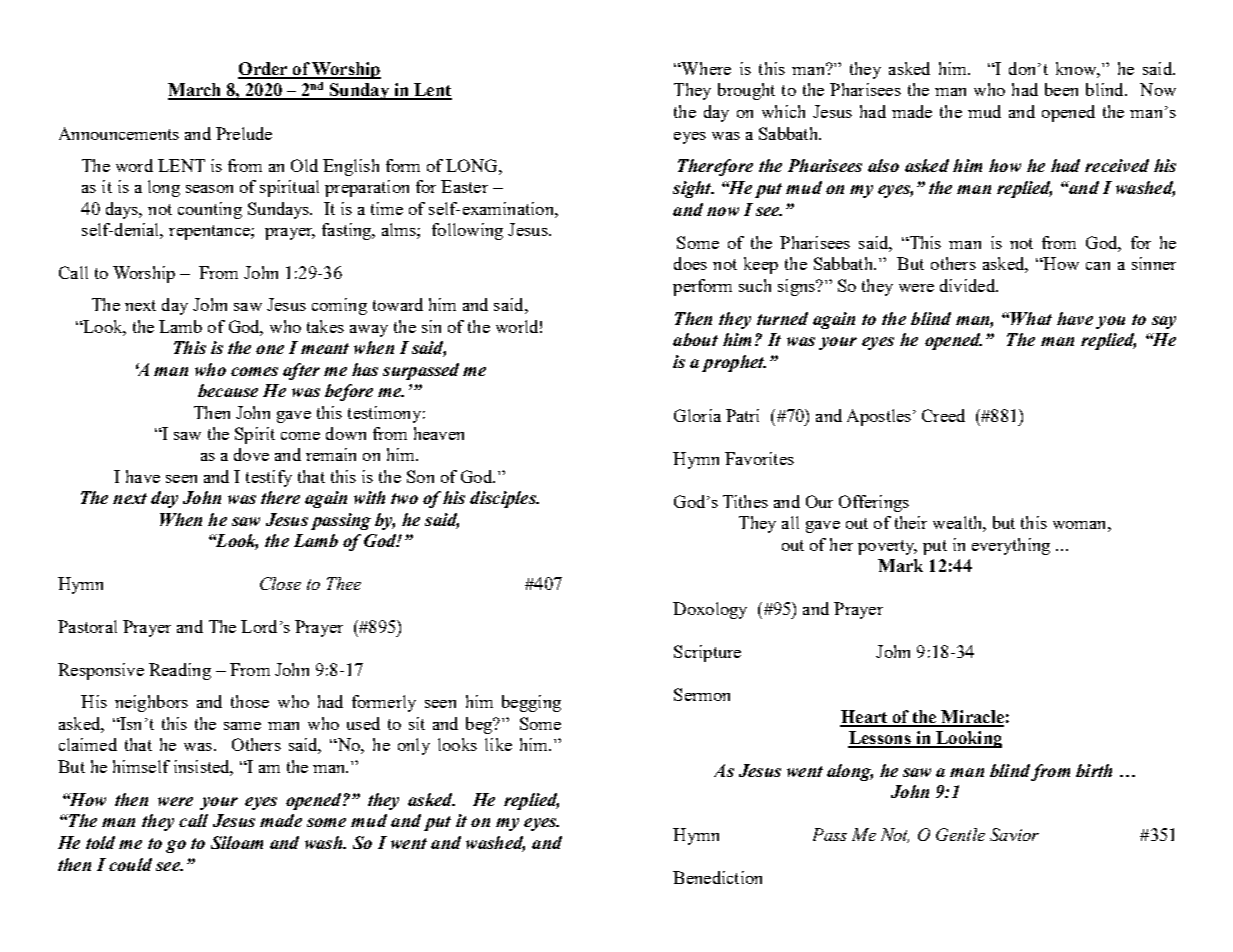  What do you see at coordinates (1061, 89) in the screenshot?
I see `been` at bounding box center [1061, 89].
